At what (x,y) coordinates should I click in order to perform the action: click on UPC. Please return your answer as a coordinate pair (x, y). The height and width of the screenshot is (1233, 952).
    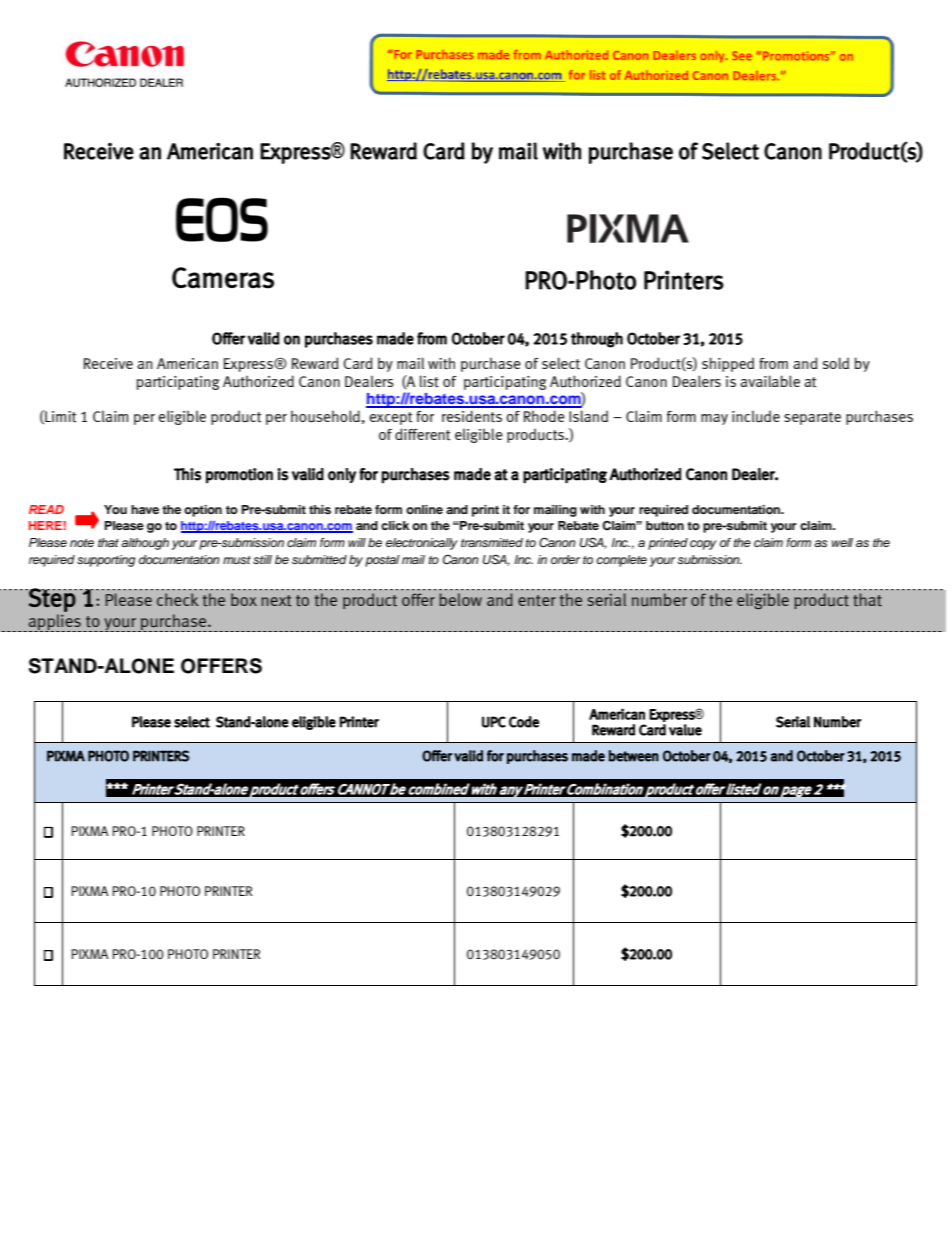
    Looking at the image, I should click on (494, 722).
